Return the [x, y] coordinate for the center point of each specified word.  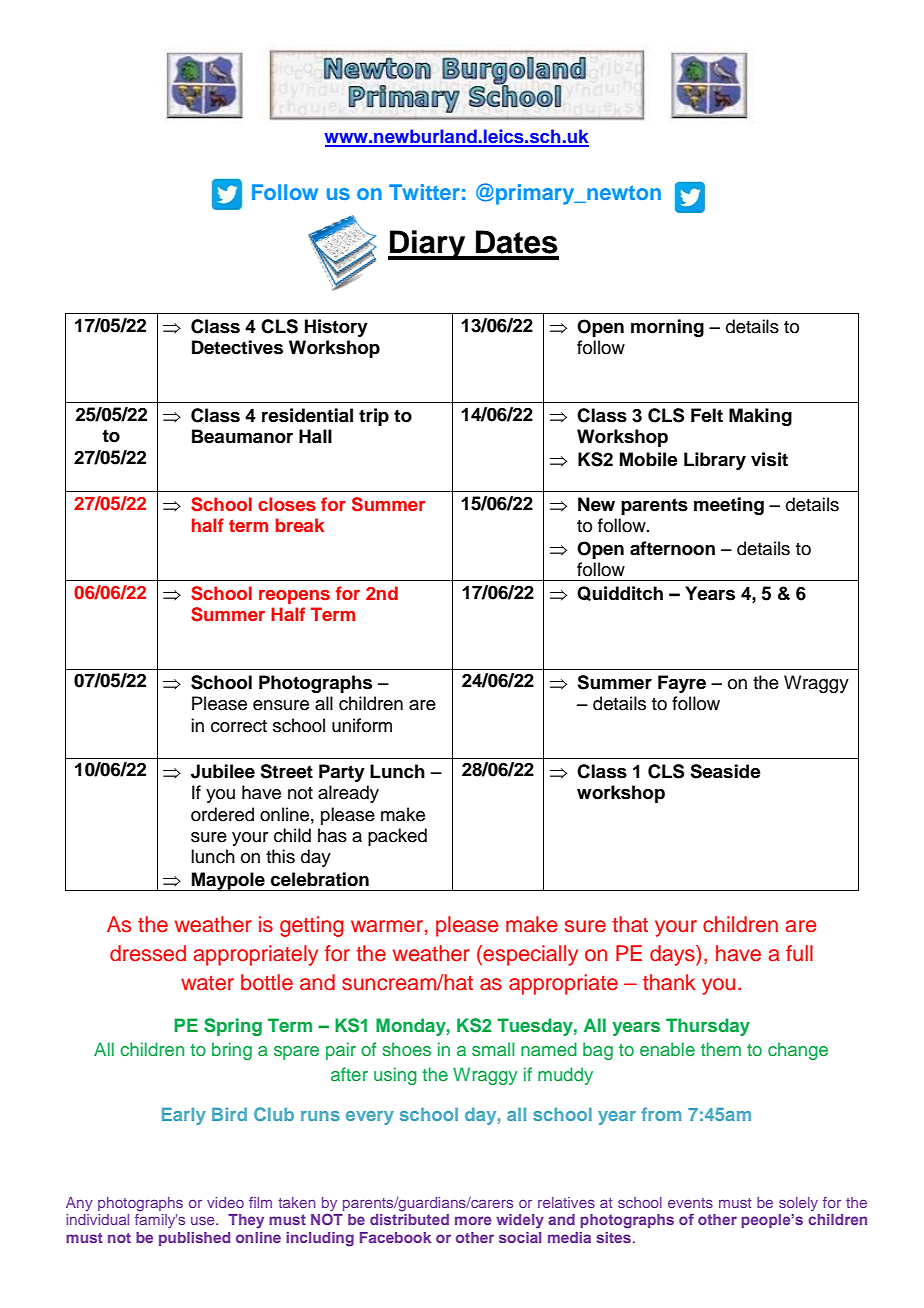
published [194, 1239]
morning [667, 328]
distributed [409, 1219]
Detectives [237, 347]
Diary [428, 245]
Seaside [725, 771]
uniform [362, 725]
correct [239, 726]
